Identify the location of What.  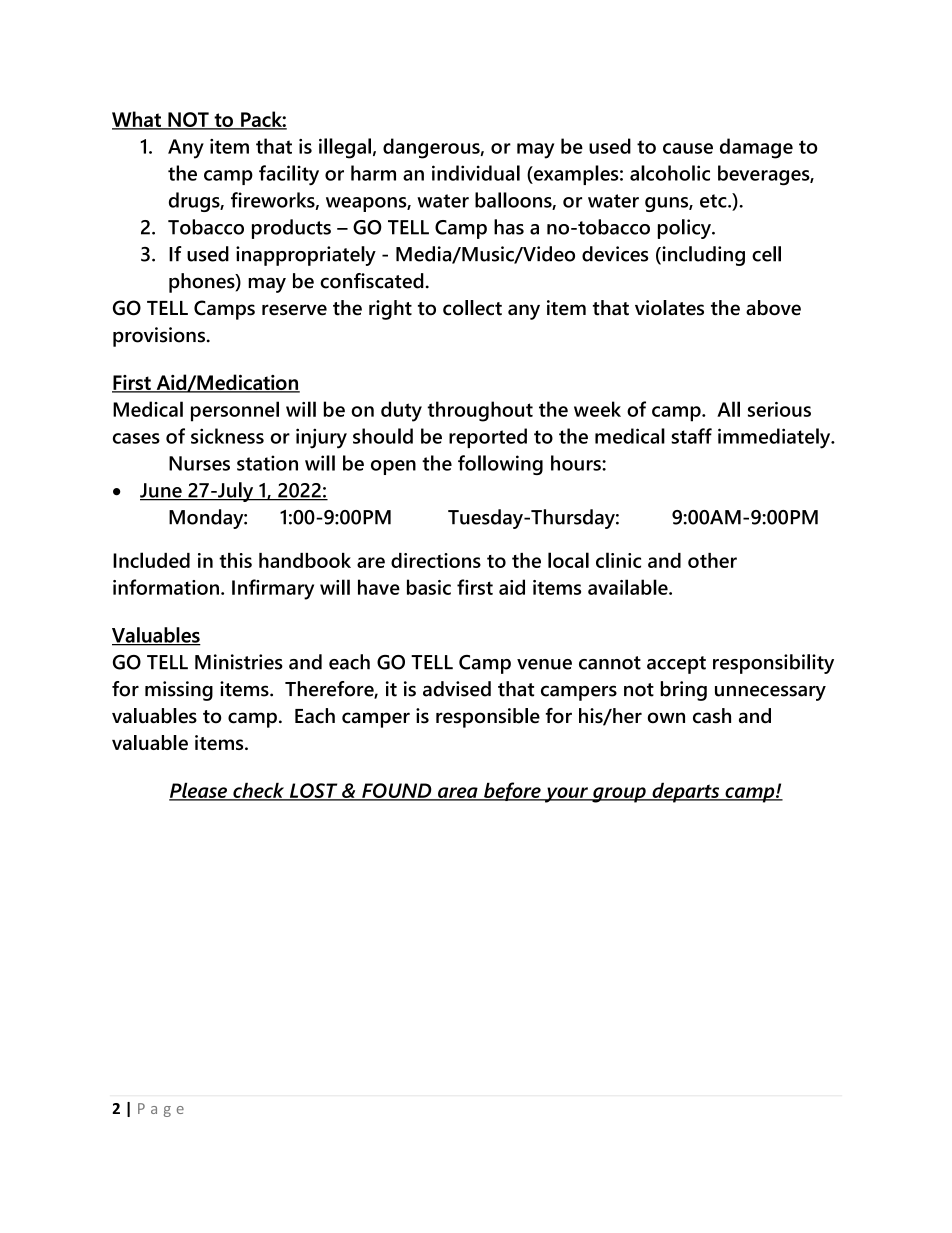
(137, 120).
